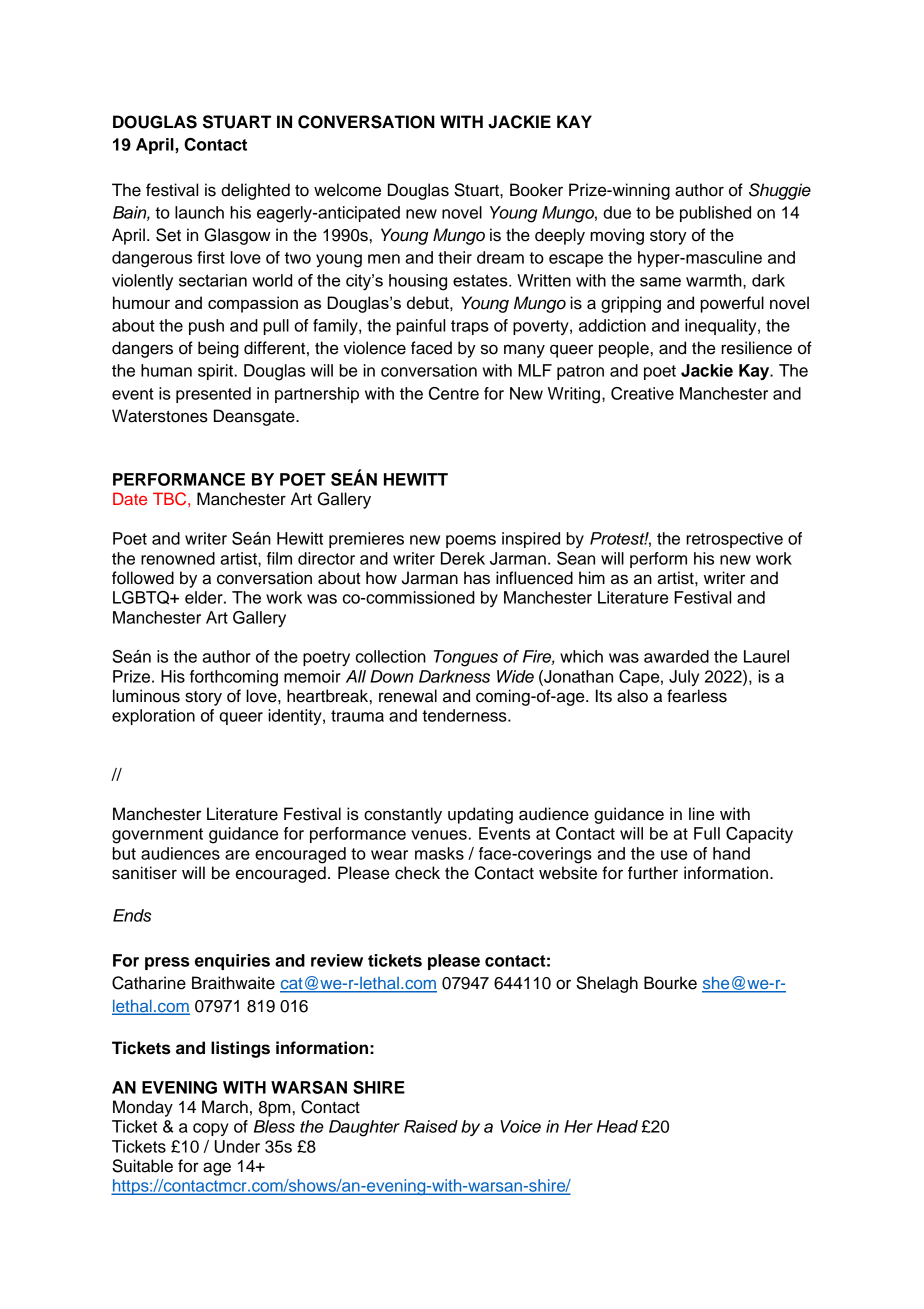 This page has height=1309, width=924. Describe the element at coordinates (440, 835) in the page. I see `venues` at that location.
